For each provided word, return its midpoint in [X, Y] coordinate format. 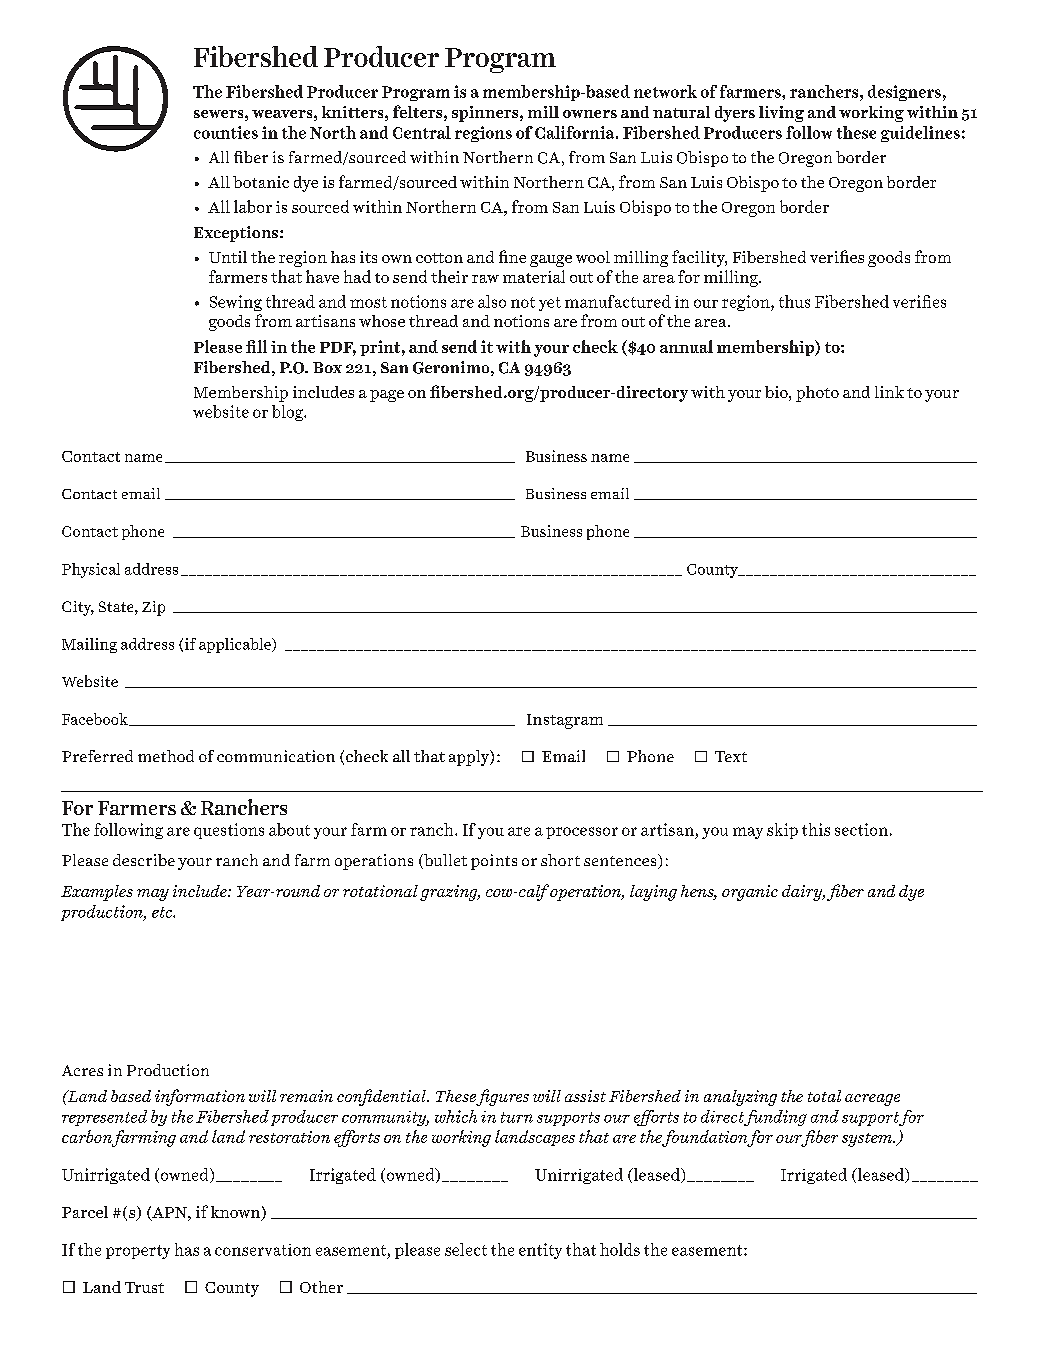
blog [289, 413]
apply [470, 758]
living [781, 114]
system [868, 1140]
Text [731, 756]
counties [226, 132]
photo [817, 394]
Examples [97, 893]
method [166, 756]
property [138, 1252]
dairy [803, 893]
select [466, 1249]
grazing [450, 893]
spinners [486, 114]
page [387, 396]
